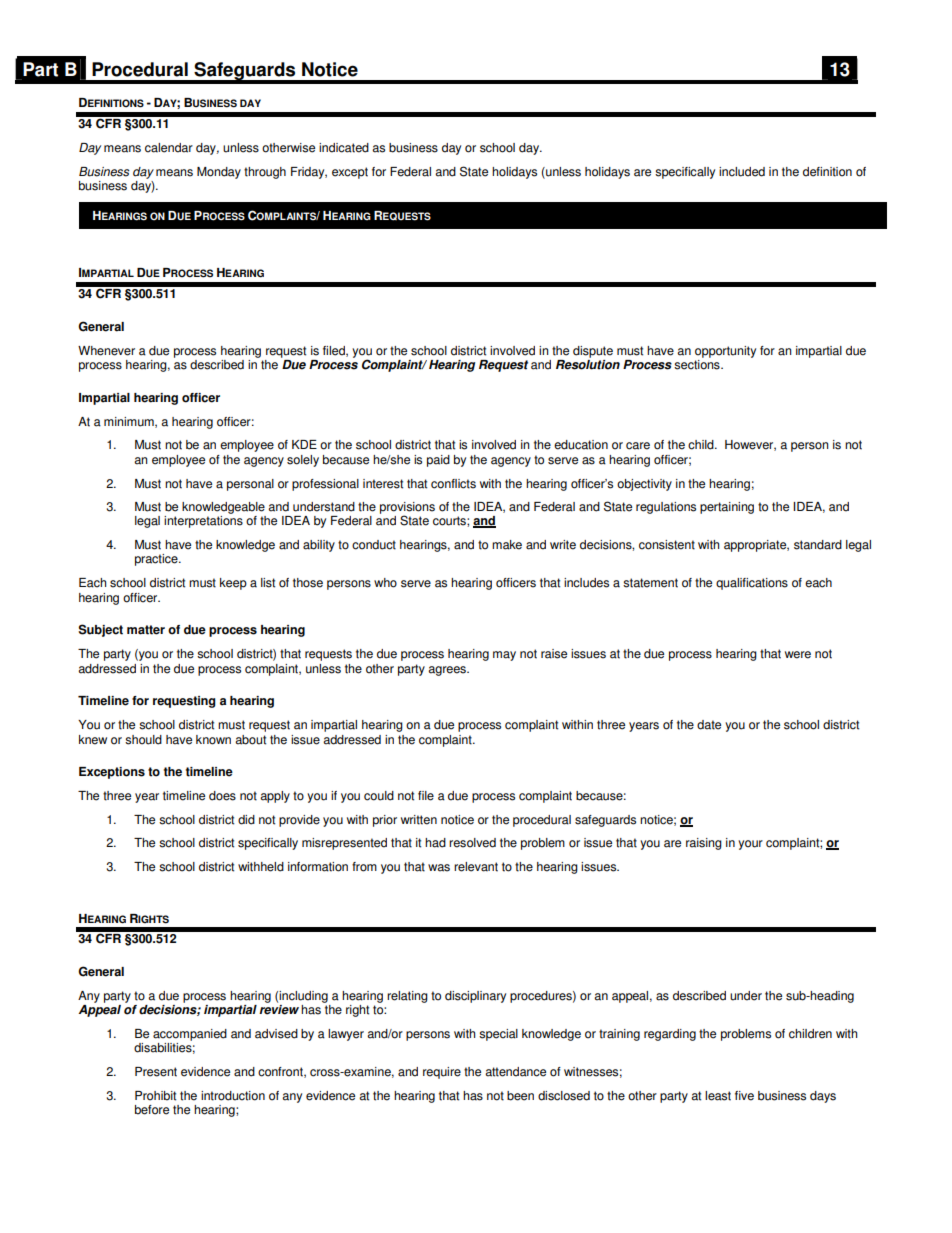 This screenshot has height=1233, width=952. What do you see at coordinates (752, 584) in the screenshot?
I see `qualifications` at bounding box center [752, 584].
